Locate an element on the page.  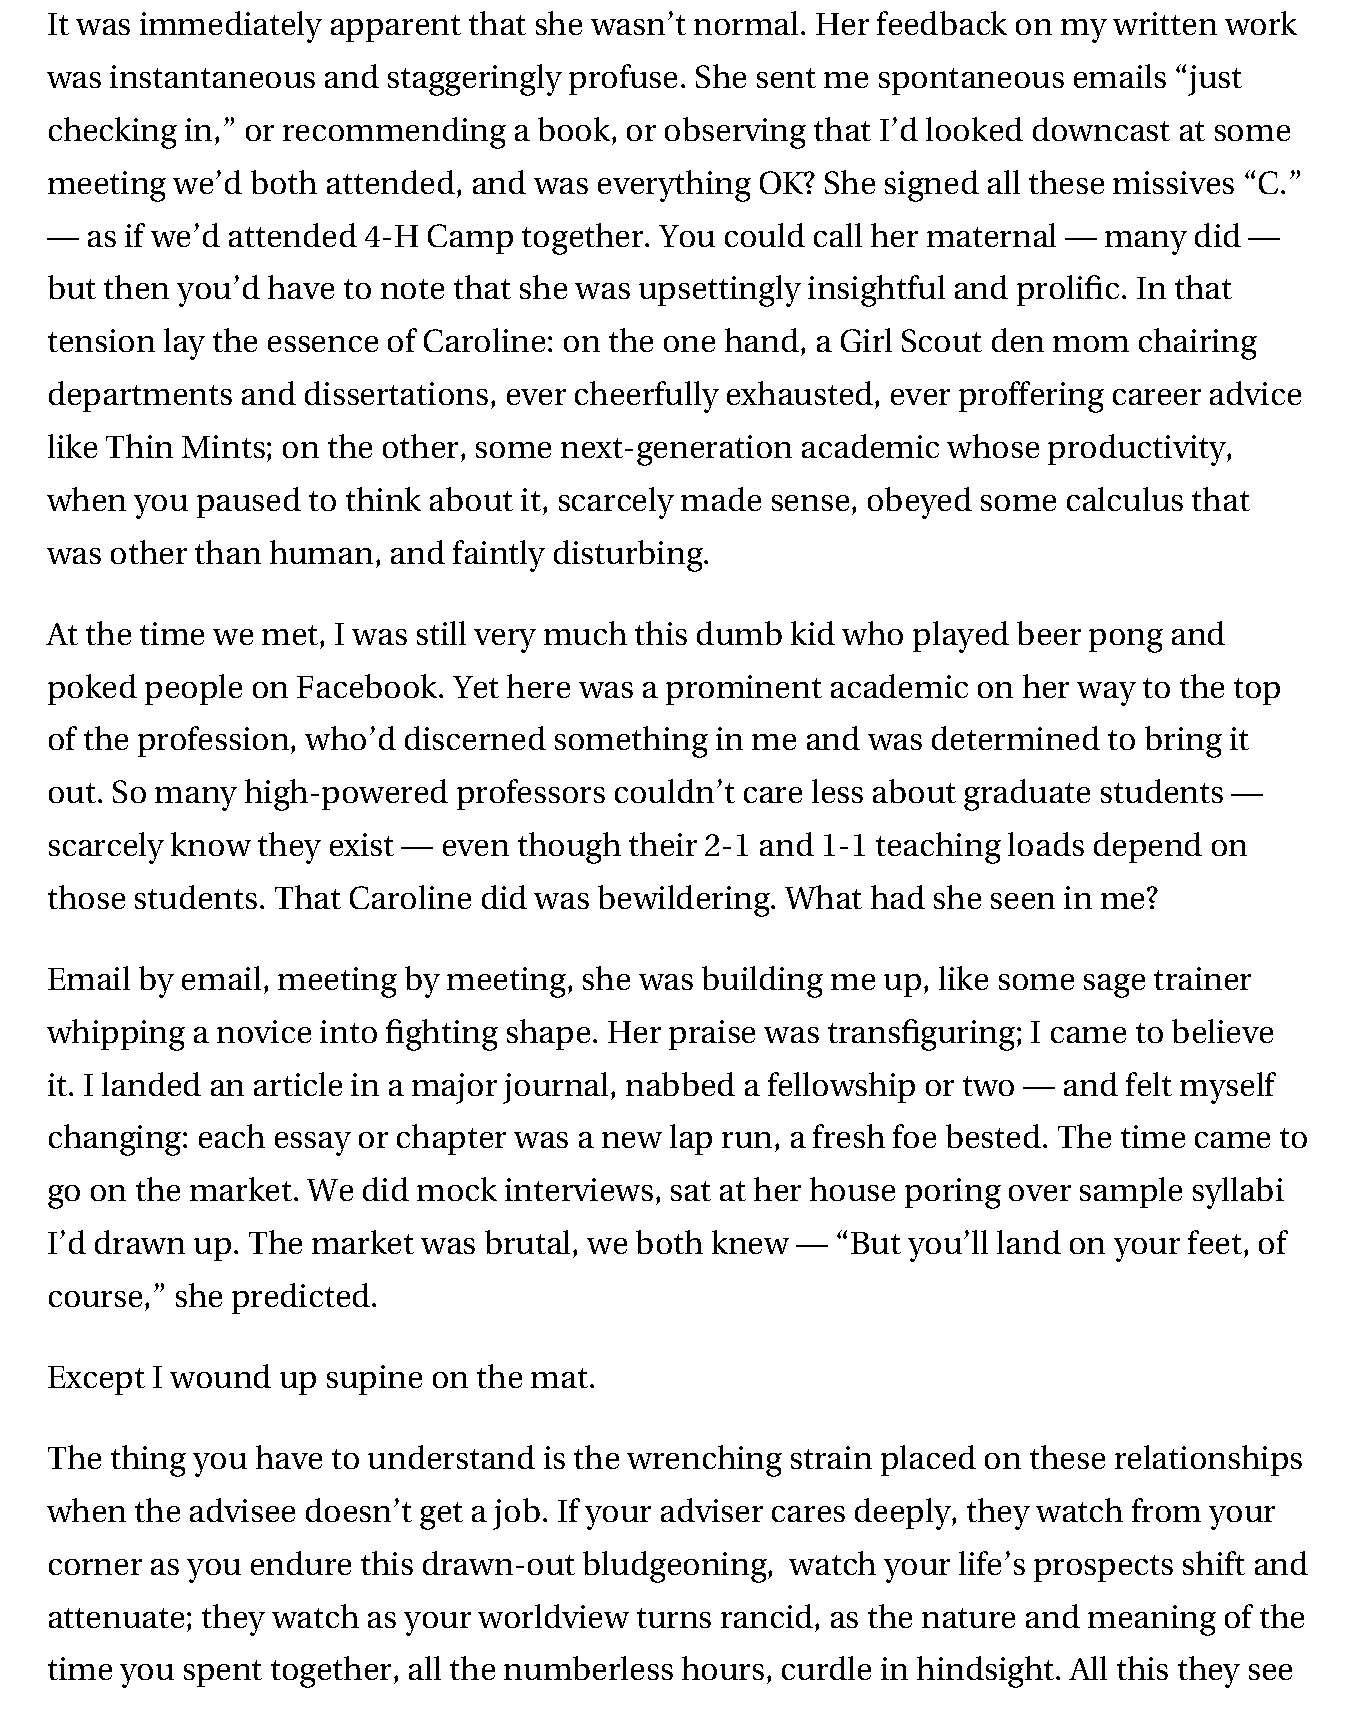
calculus is located at coordinates (1125, 499).
